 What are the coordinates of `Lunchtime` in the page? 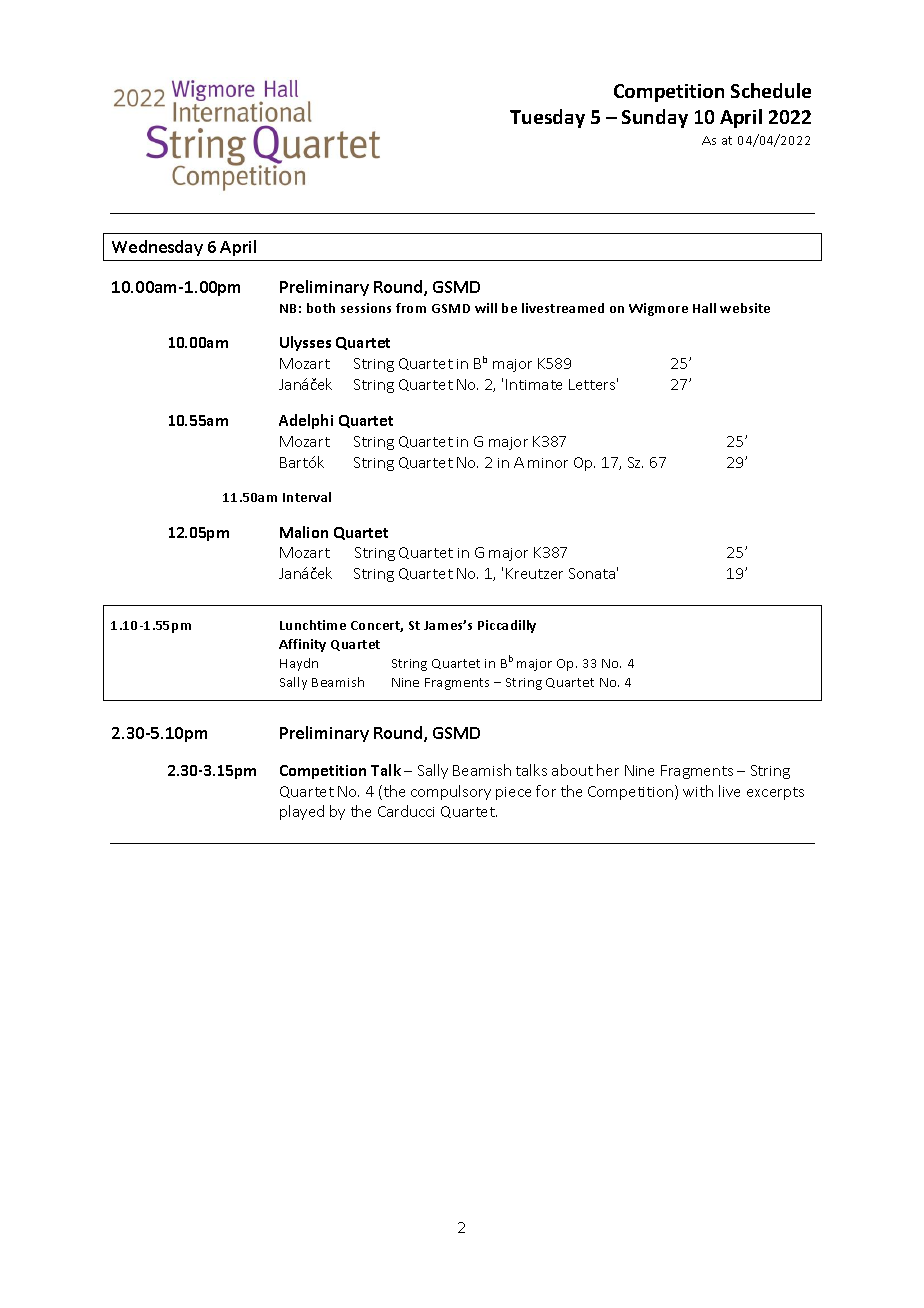 It's located at (313, 625).
